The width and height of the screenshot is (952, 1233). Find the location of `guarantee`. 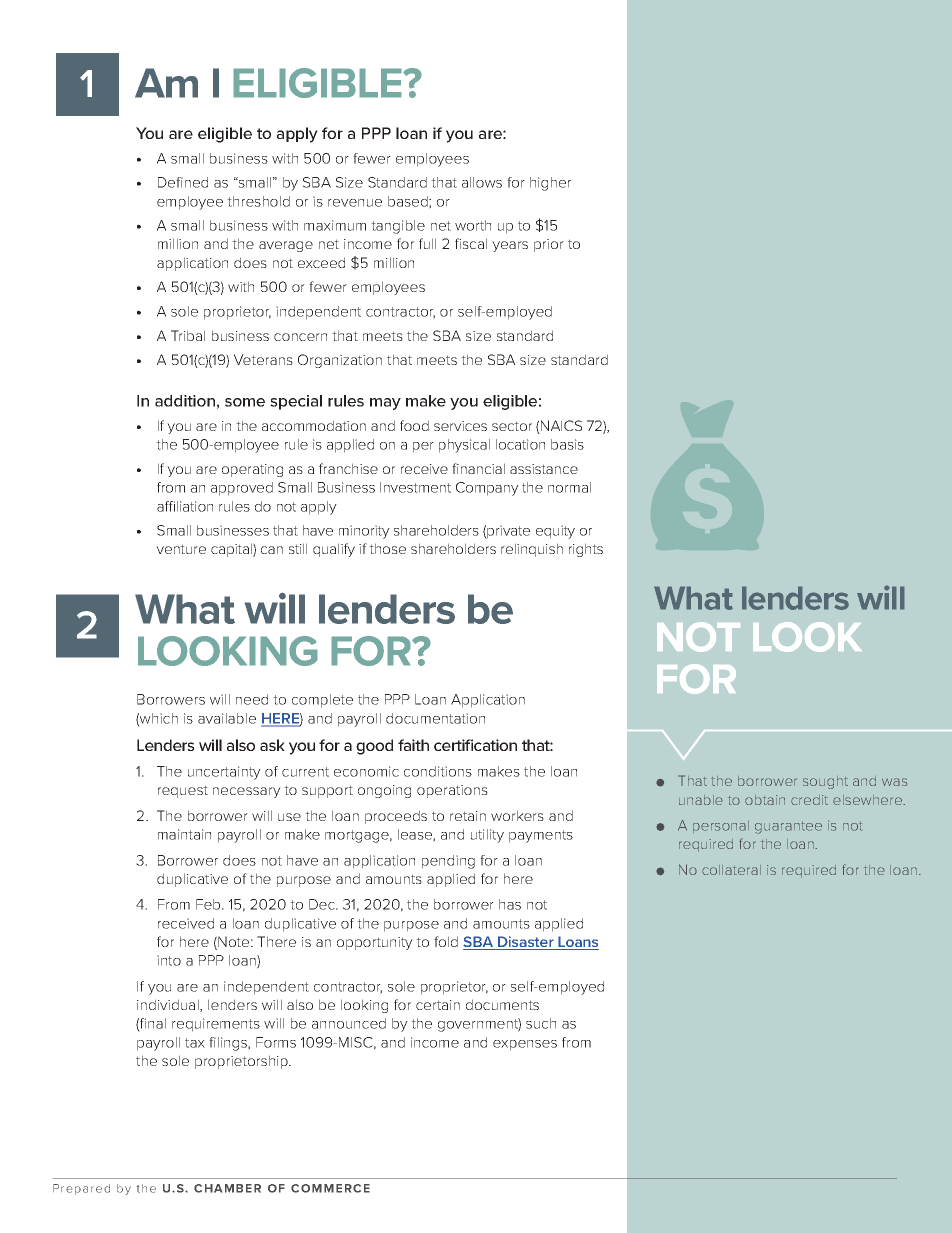

guarantee is located at coordinates (788, 827).
